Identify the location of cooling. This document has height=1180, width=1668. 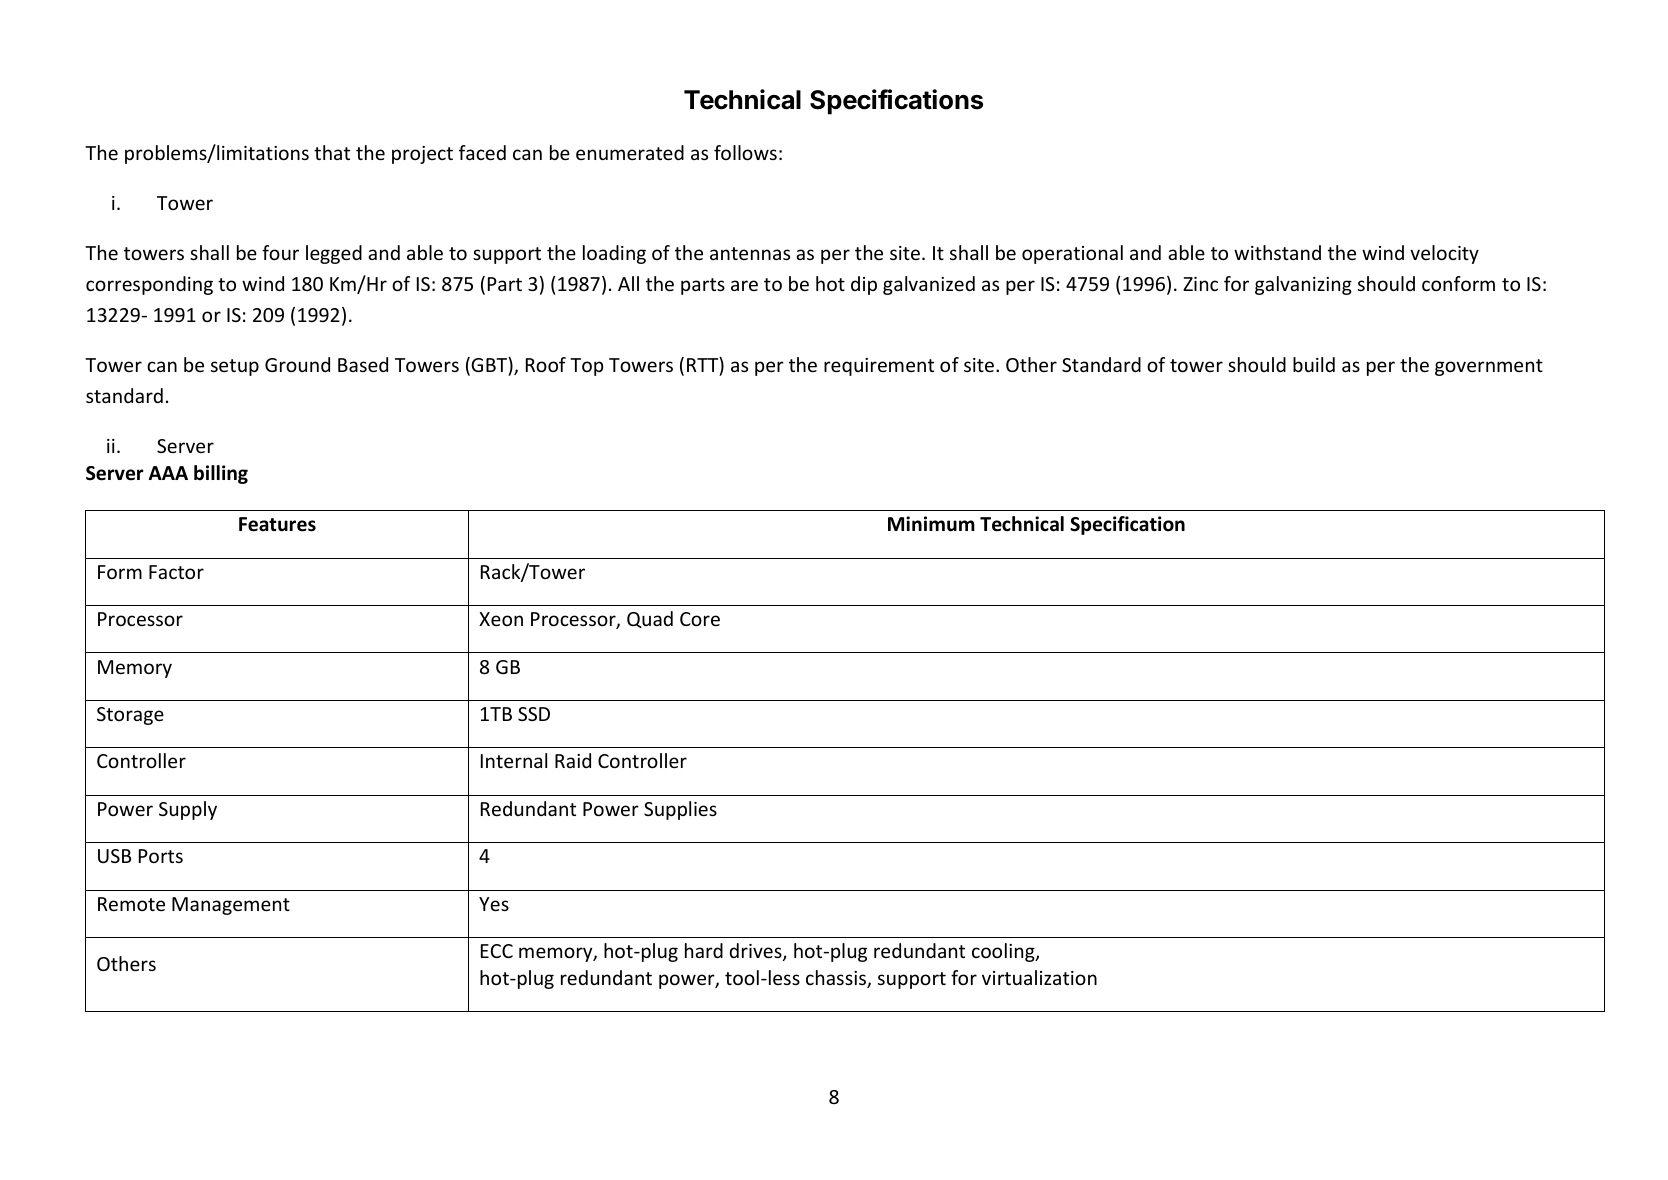
(1004, 952).
